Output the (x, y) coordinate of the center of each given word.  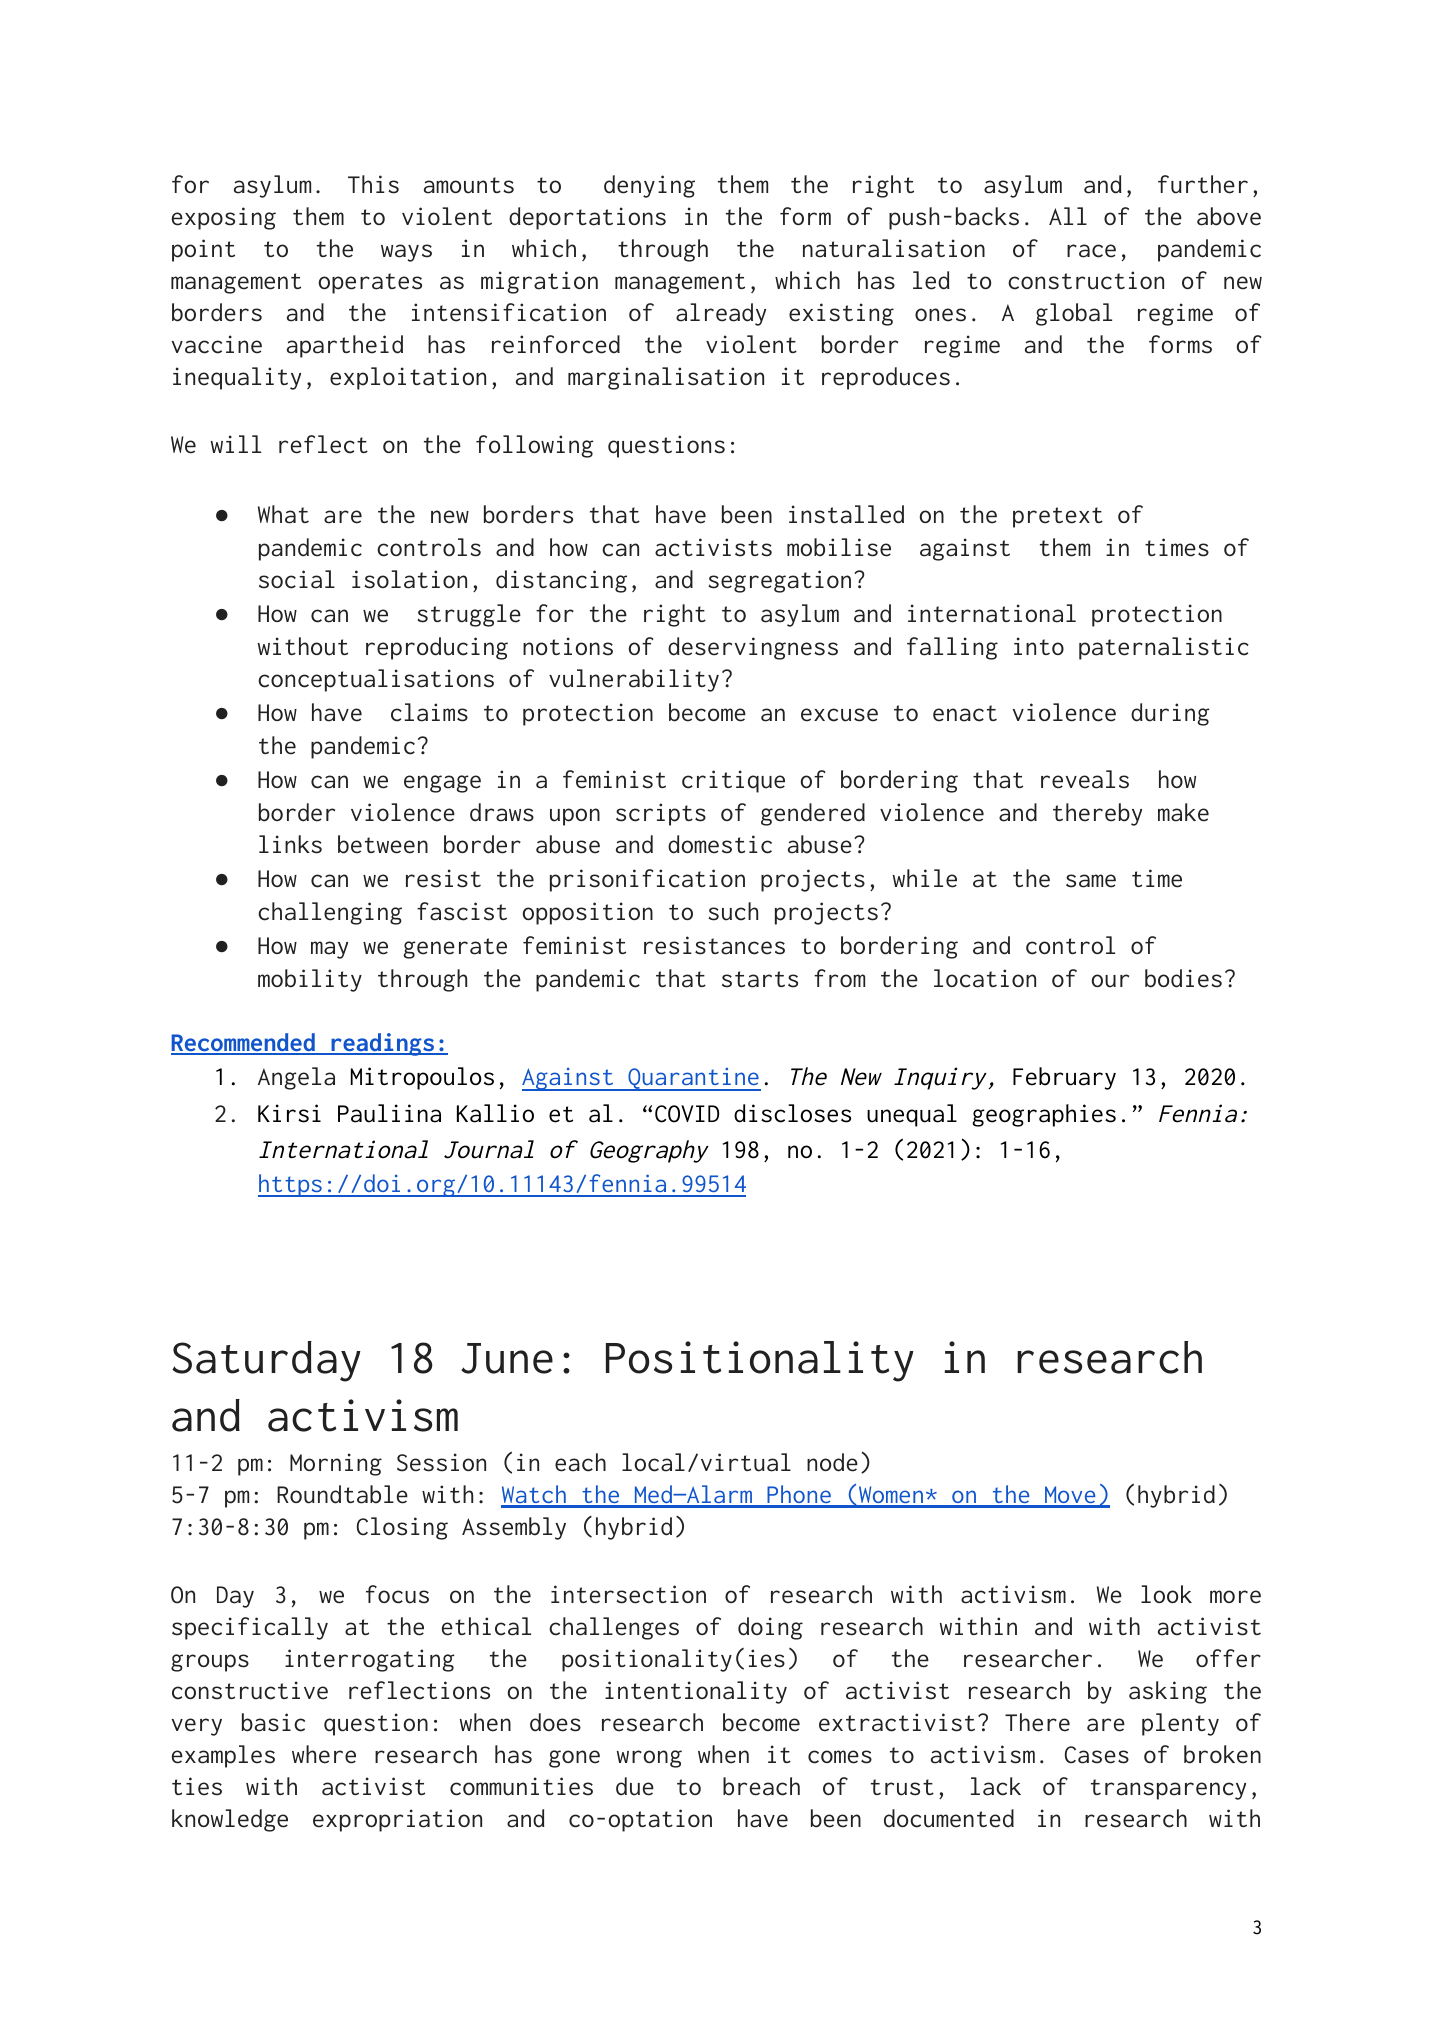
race (1091, 251)
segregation (779, 581)
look (1166, 1594)
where (324, 1754)
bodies (1183, 978)
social (297, 579)
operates (370, 283)
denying (649, 186)
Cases (1097, 1755)
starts (760, 979)
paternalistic (1164, 648)
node (832, 1462)
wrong (649, 1759)
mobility (310, 980)
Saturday (266, 1361)
